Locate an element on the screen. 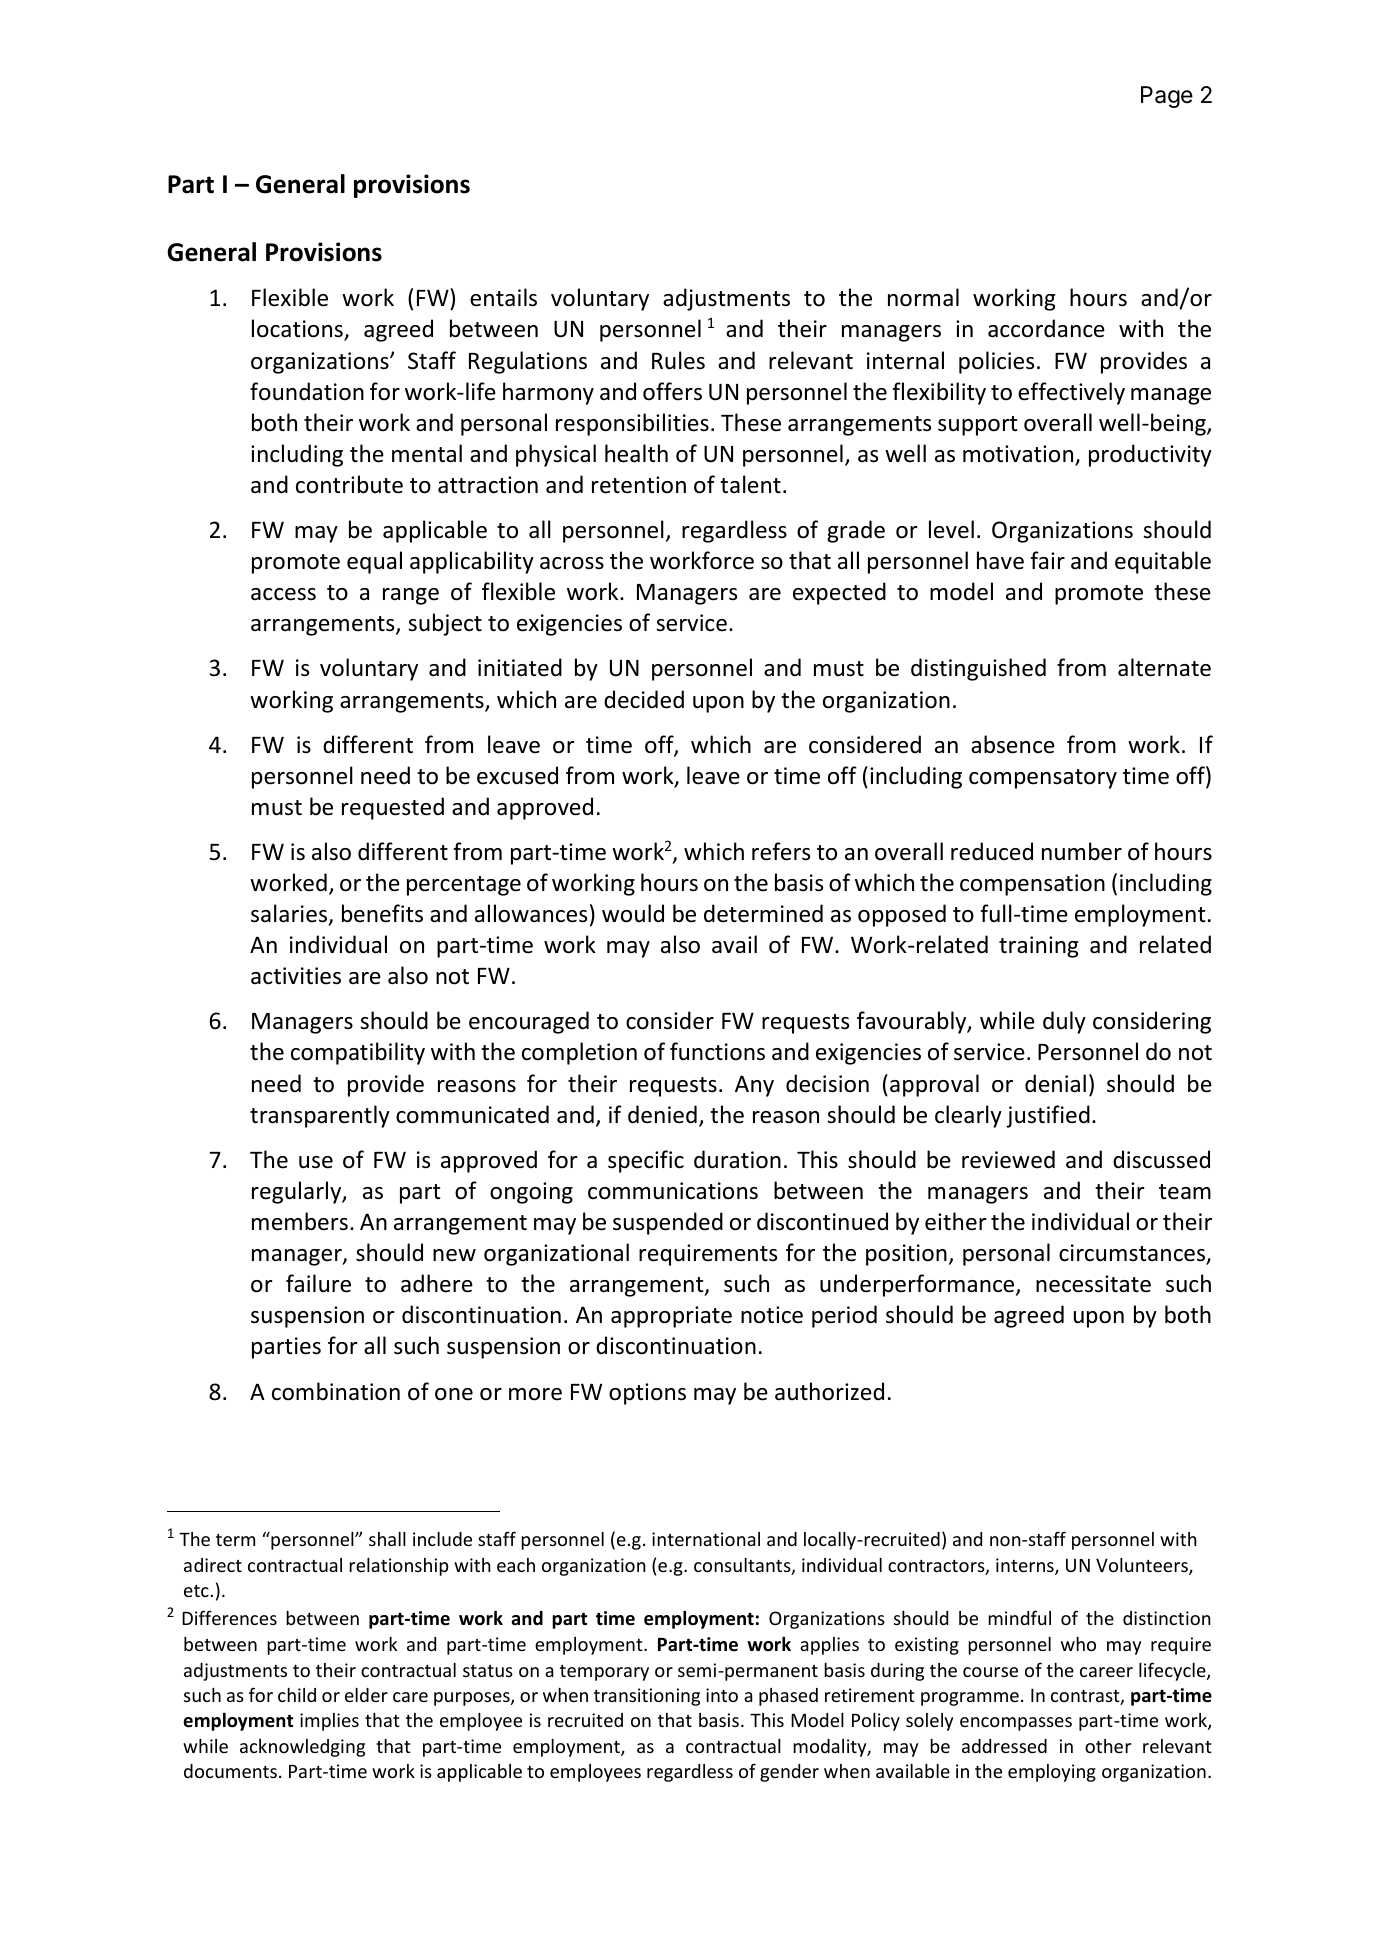  failure is located at coordinates (318, 1283).
